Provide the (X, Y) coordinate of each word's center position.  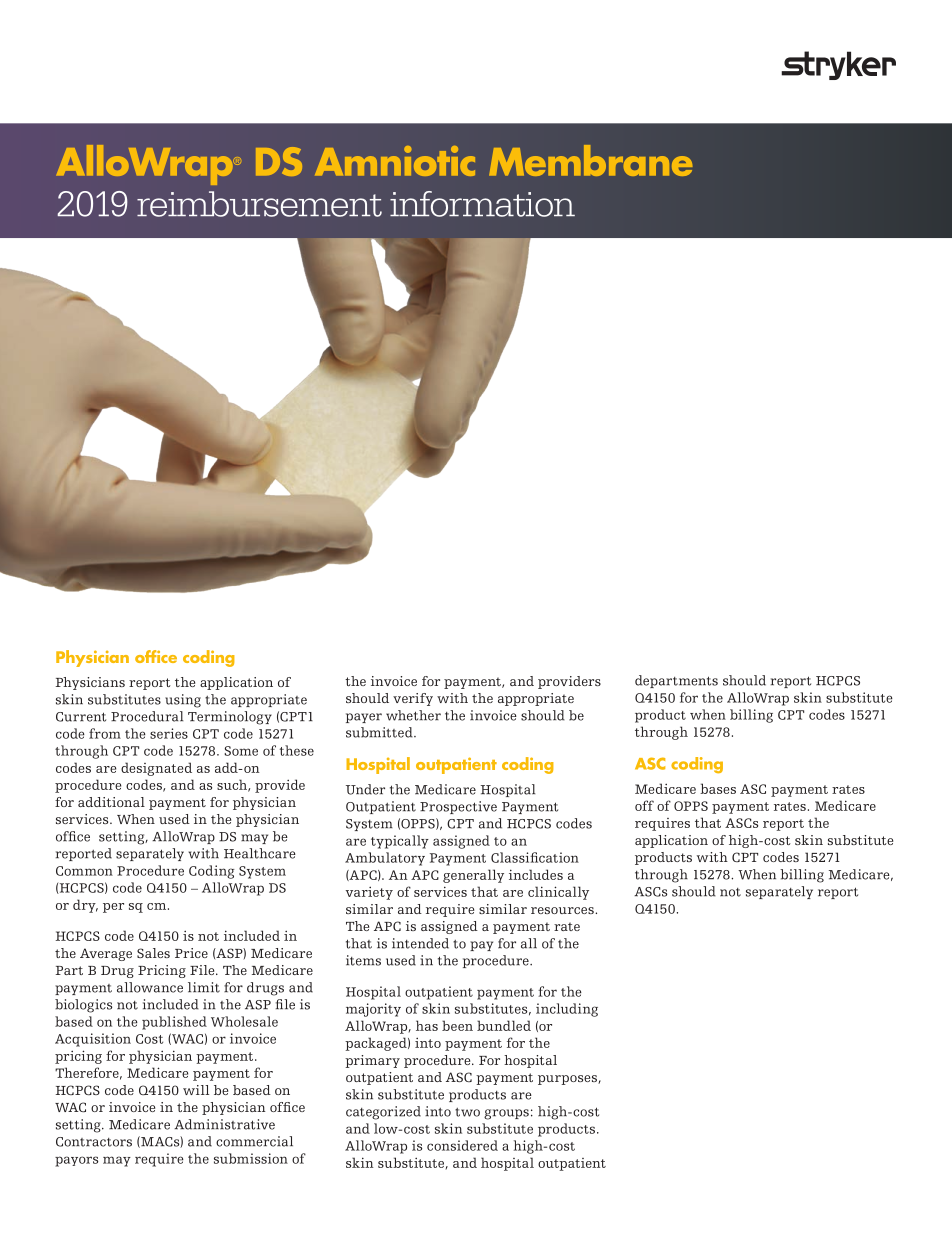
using (183, 701)
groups (506, 1114)
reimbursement (259, 204)
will (196, 1090)
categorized (383, 1113)
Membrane (590, 160)
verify (413, 699)
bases (718, 788)
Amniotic (395, 161)
